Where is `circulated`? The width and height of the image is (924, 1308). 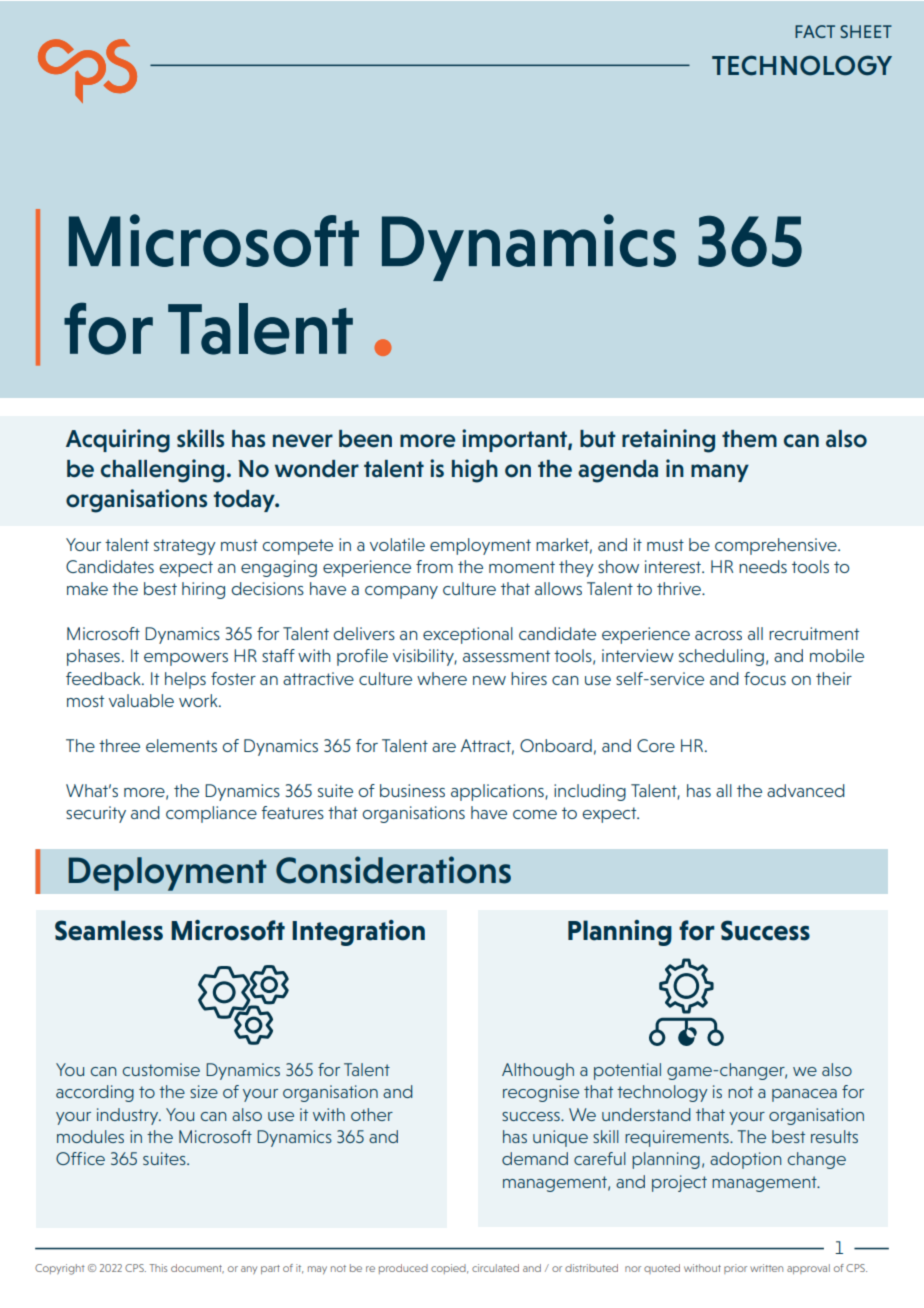 circulated is located at coordinates (495, 1268).
